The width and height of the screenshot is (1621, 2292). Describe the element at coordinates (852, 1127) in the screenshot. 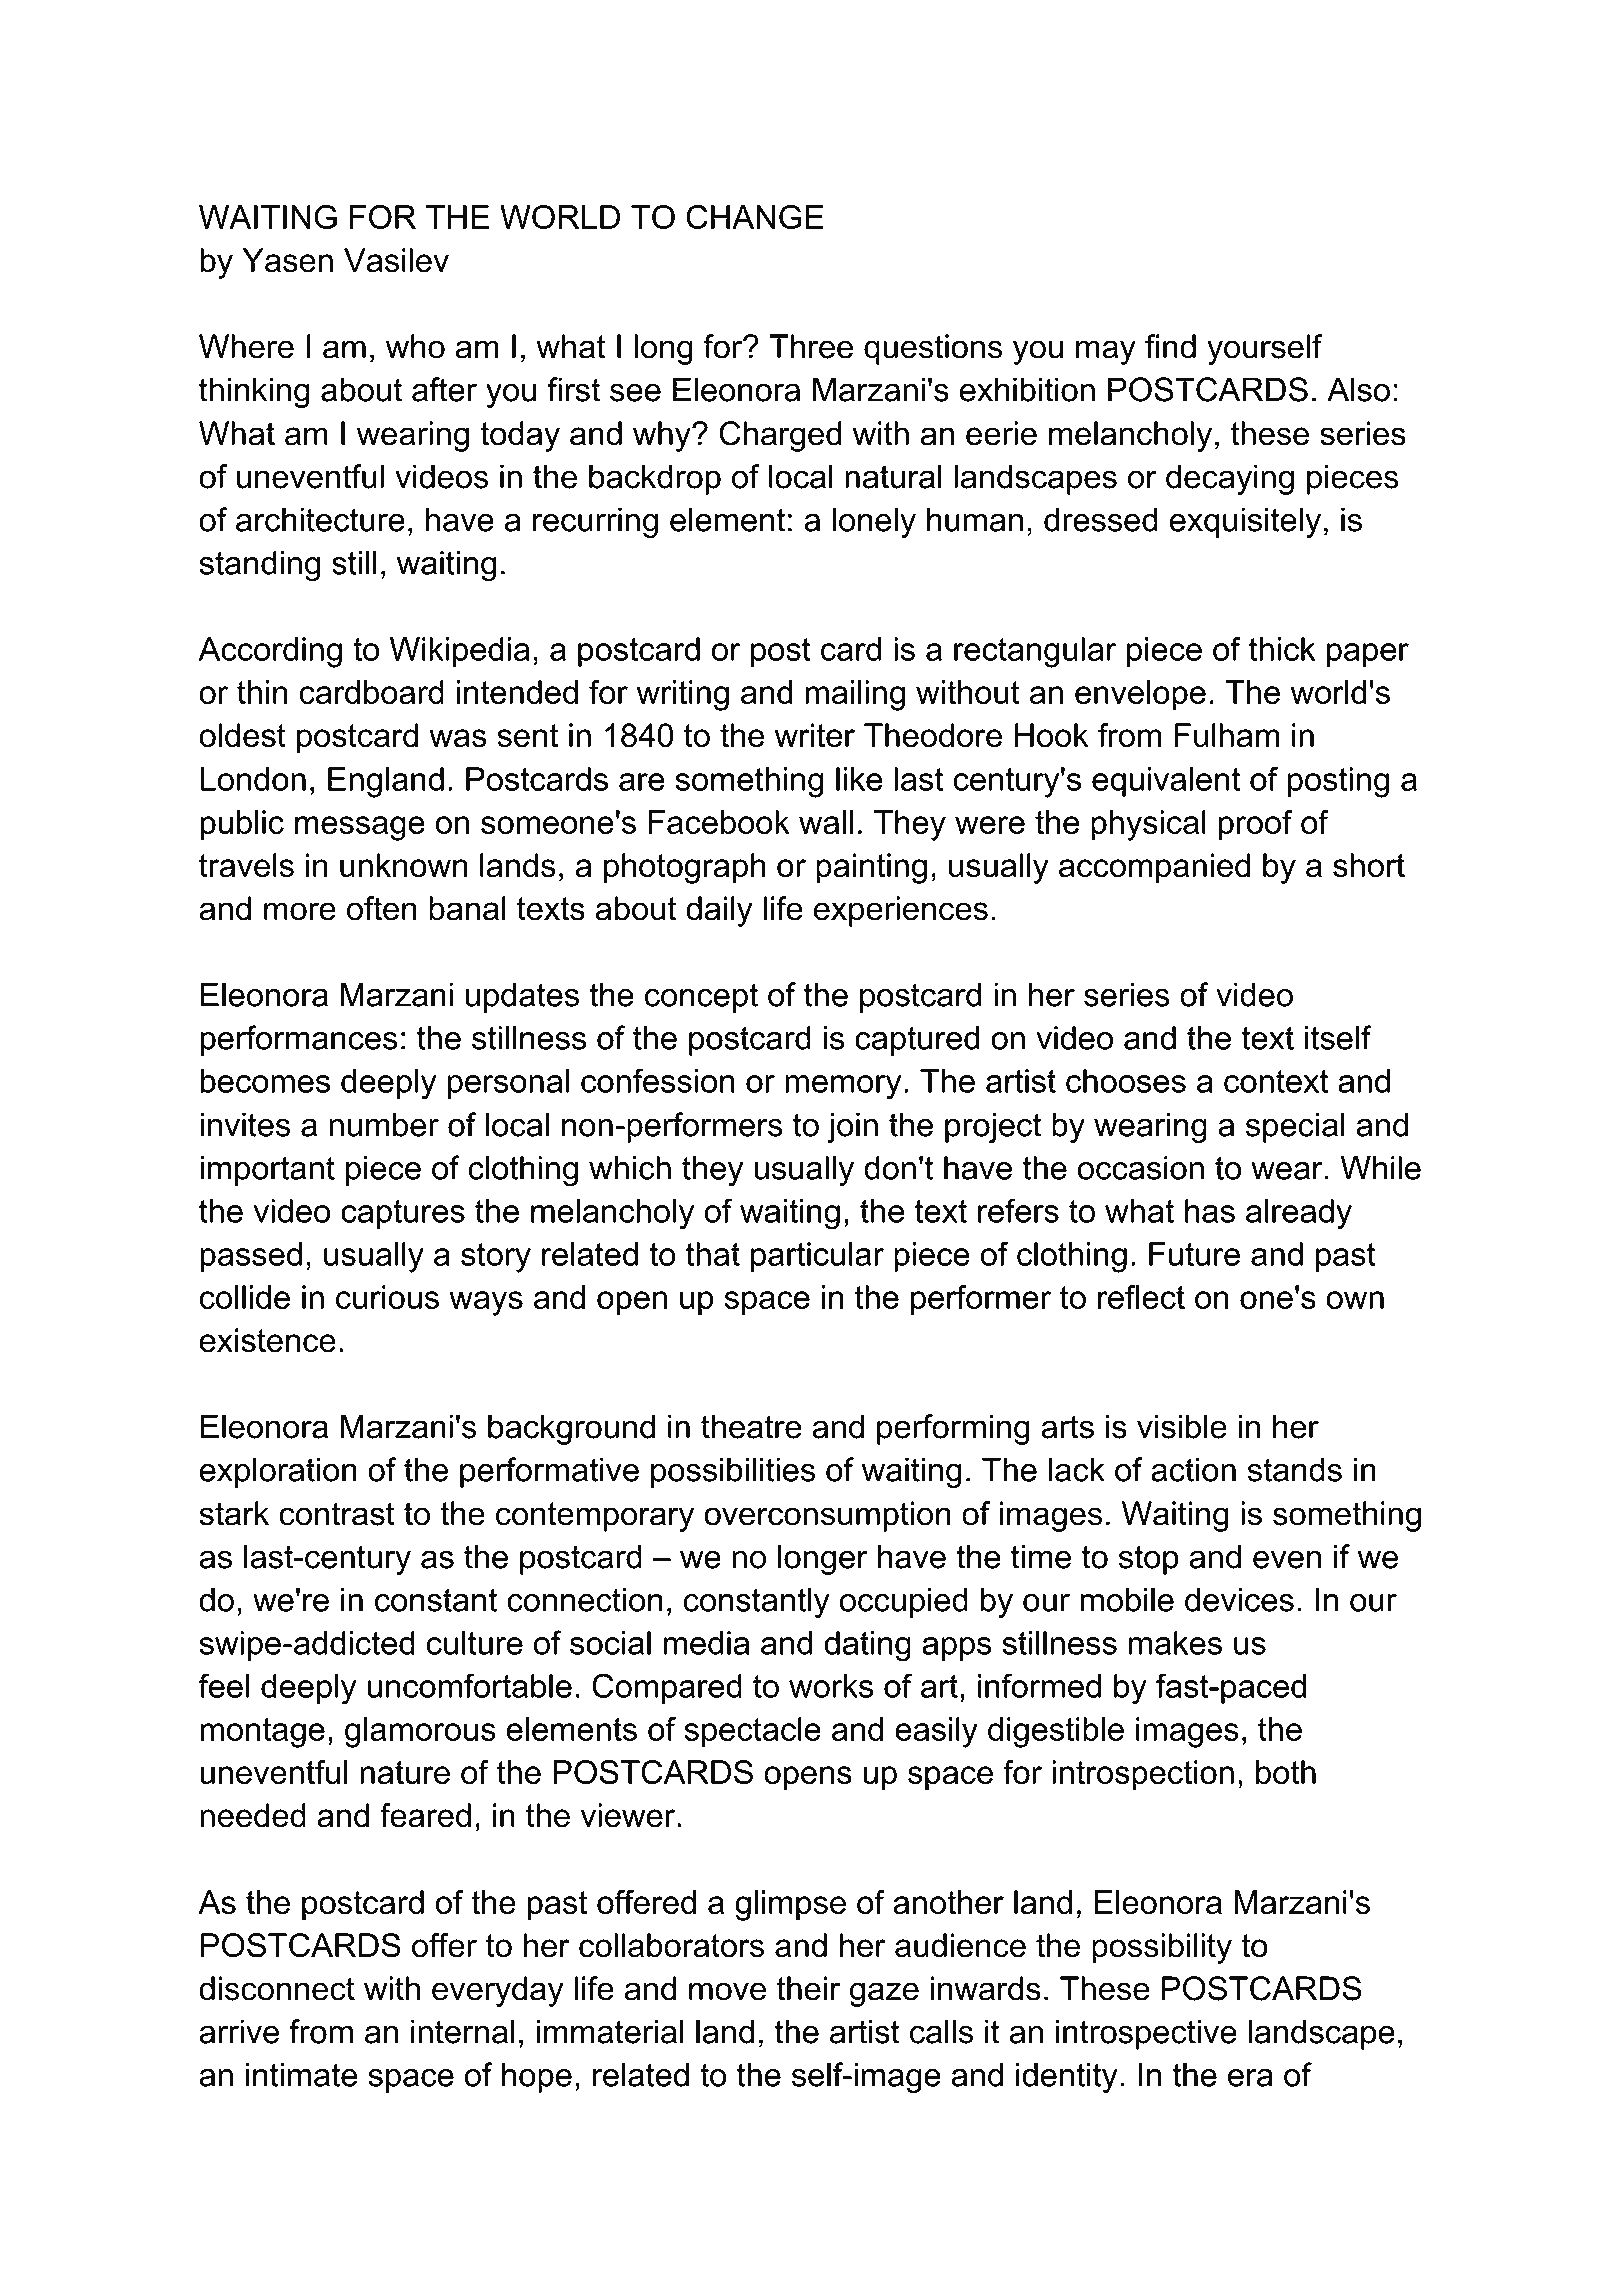

I see `join` at that location.
